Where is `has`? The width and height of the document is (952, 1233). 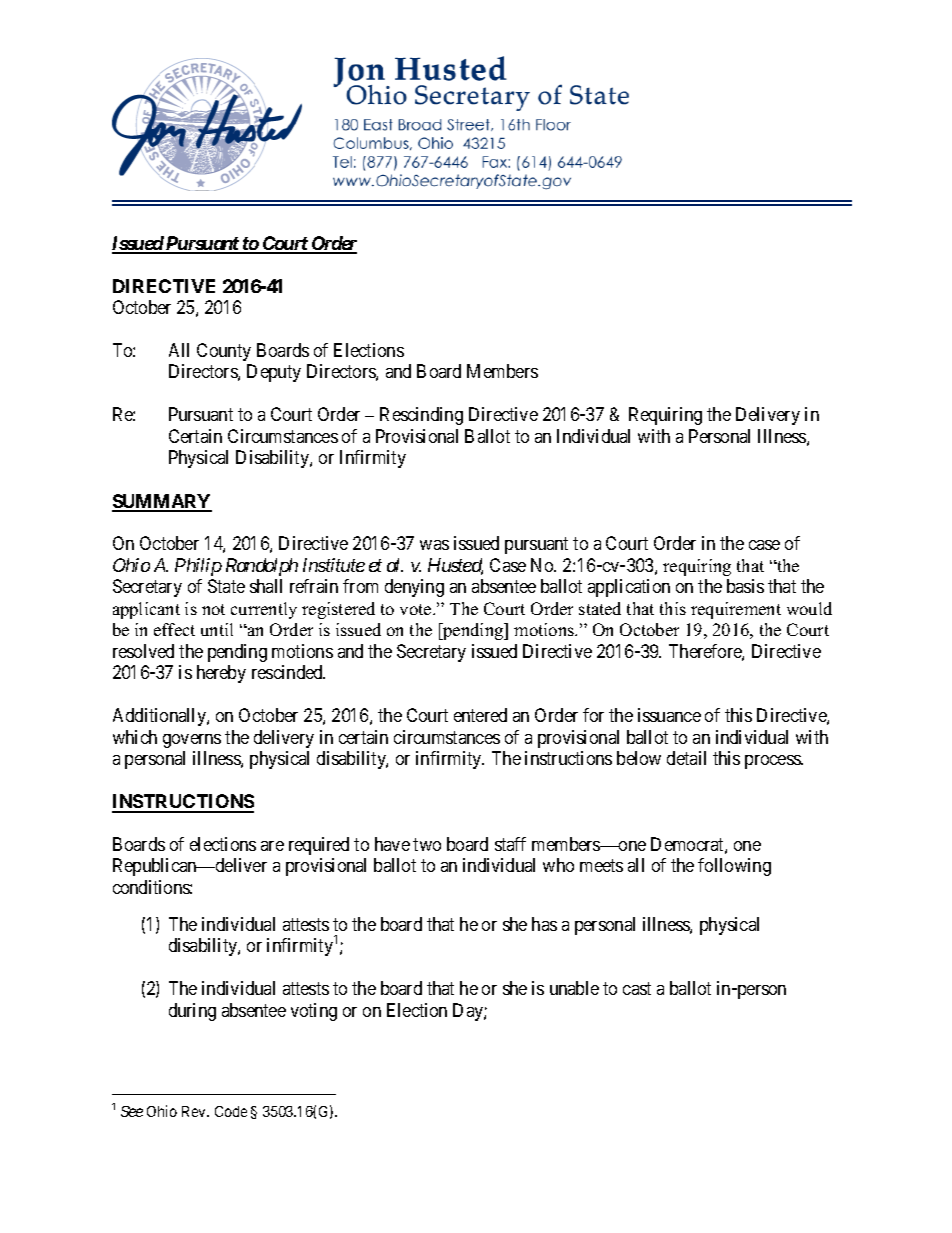
has is located at coordinates (544, 924).
